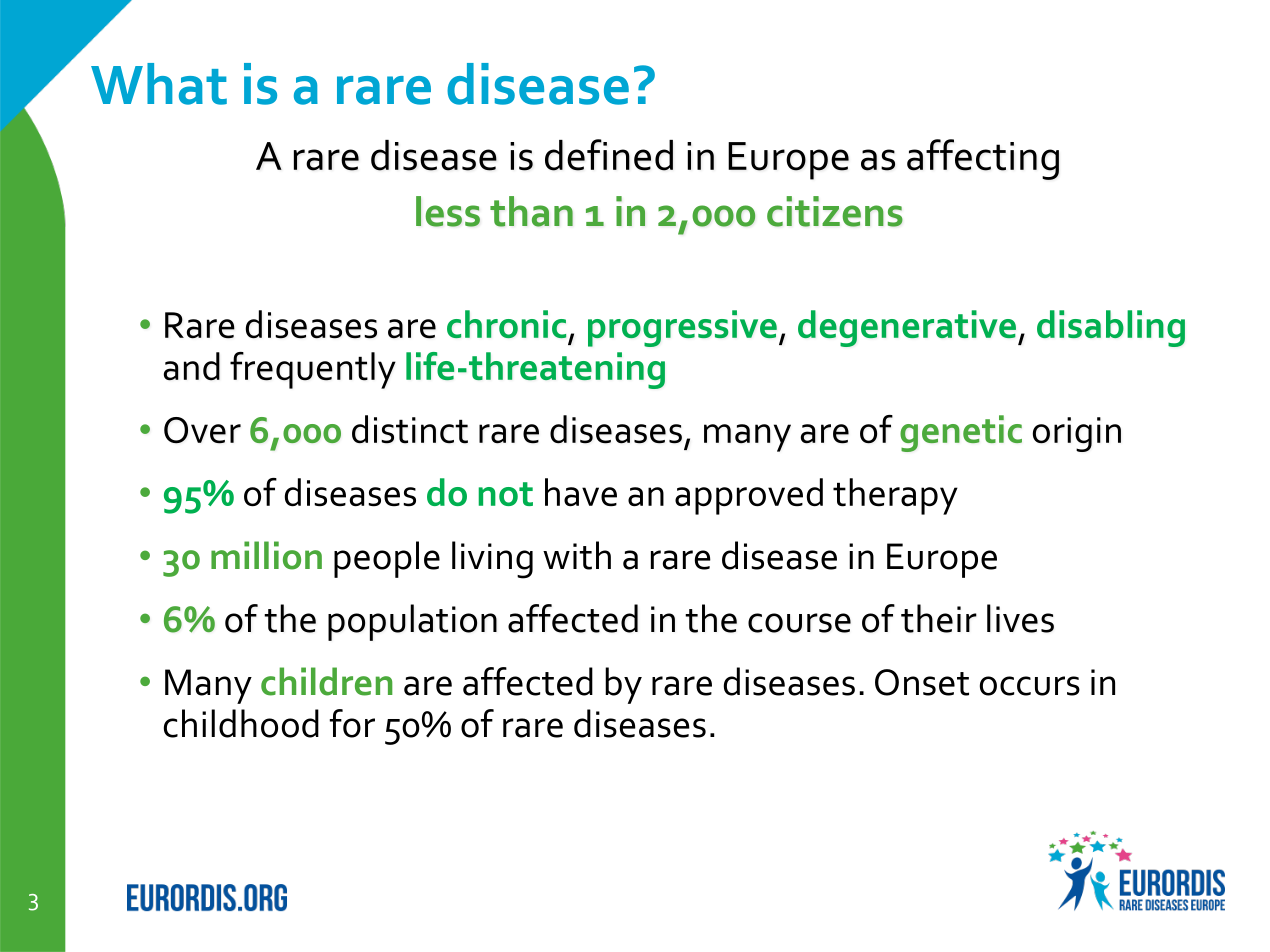 Image resolution: width=1270 pixels, height=952 pixels. Describe the element at coordinates (159, 84) in the document. I see `What` at that location.
